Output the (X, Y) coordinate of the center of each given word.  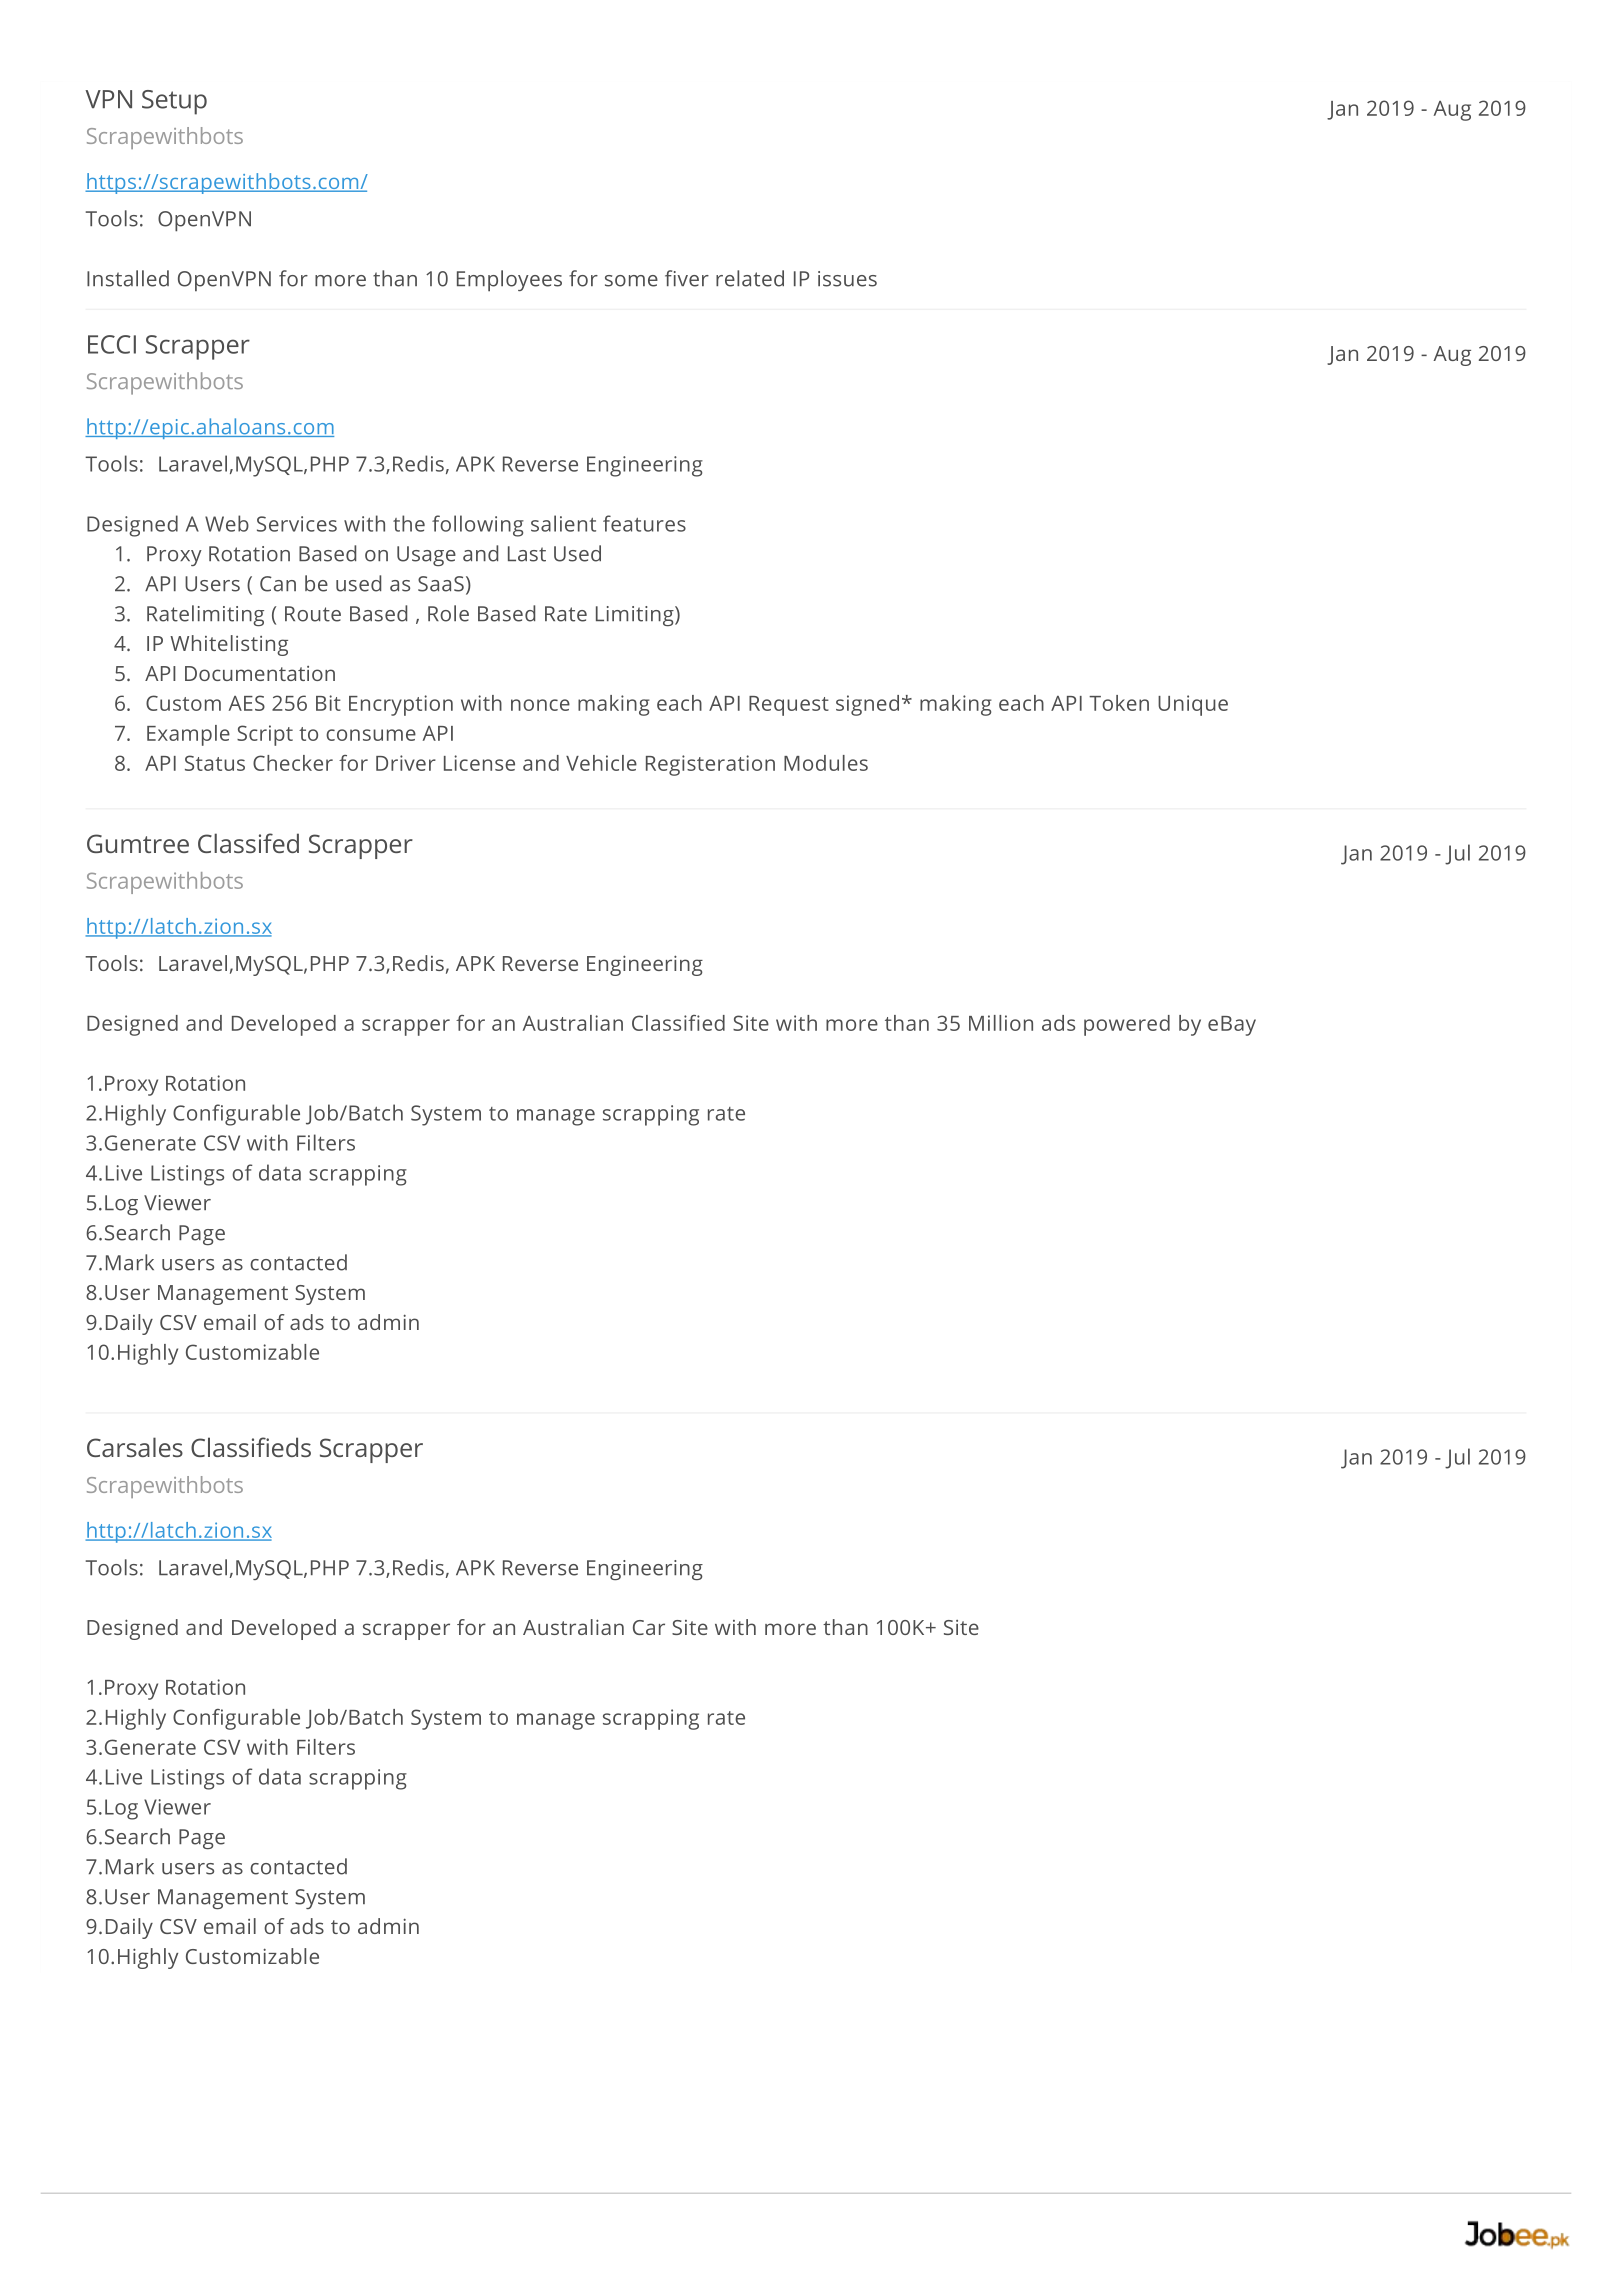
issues (847, 279)
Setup (174, 102)
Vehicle (601, 763)
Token (1119, 703)
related (750, 278)
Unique (1193, 705)
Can (278, 584)
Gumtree (138, 843)
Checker (293, 763)
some (631, 281)
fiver (687, 278)
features (644, 523)
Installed (128, 278)
